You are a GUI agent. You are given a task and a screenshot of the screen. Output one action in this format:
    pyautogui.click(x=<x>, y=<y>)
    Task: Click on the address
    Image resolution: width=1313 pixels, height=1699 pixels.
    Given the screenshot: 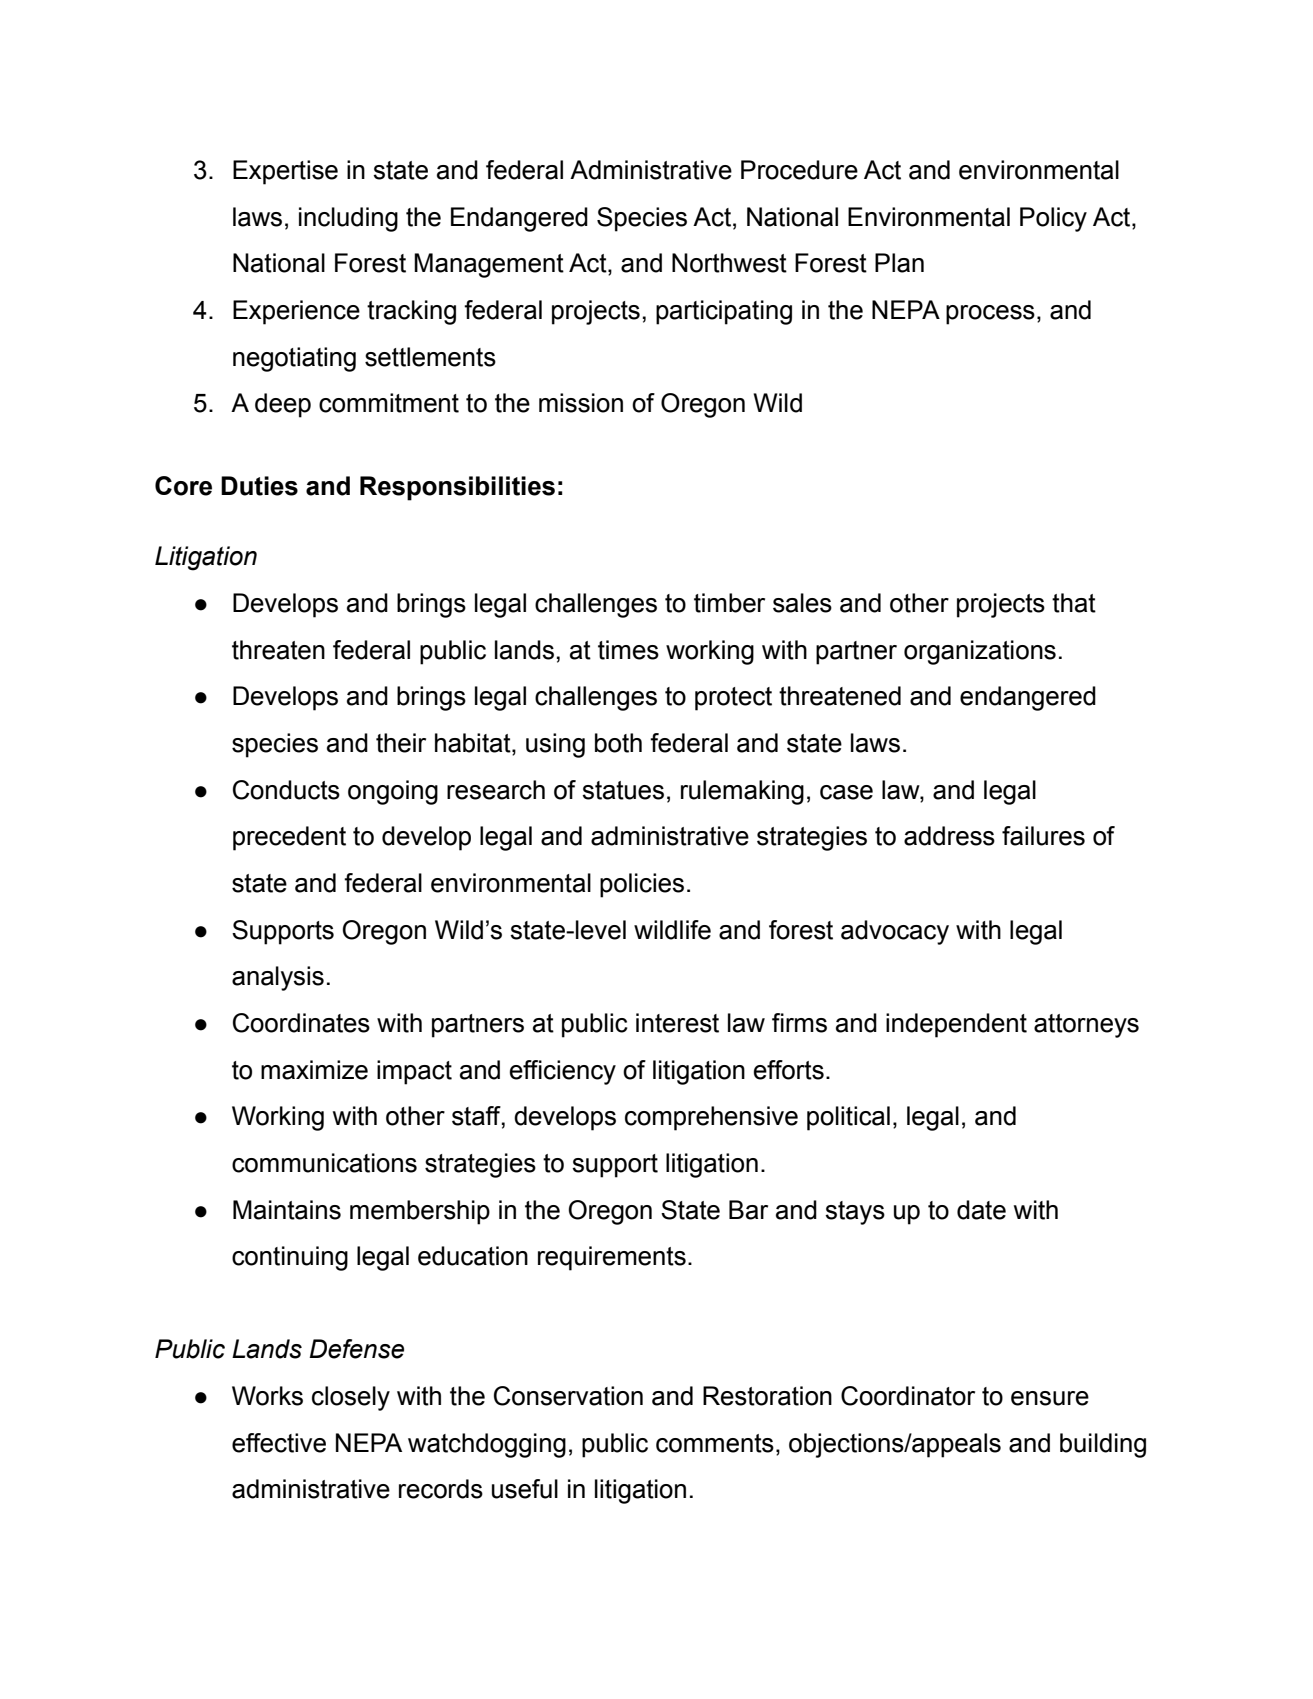 What is the action you would take?
    pyautogui.click(x=949, y=836)
